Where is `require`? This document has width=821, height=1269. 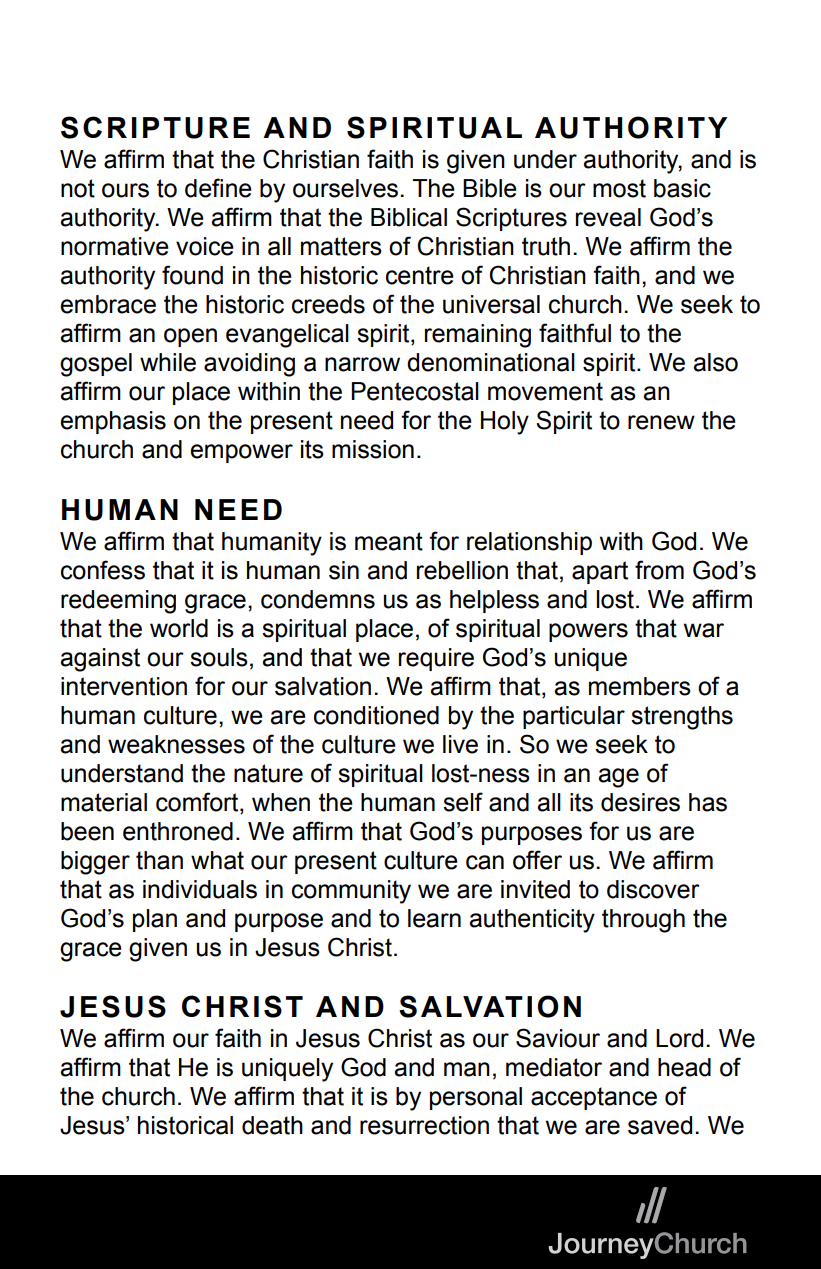
require is located at coordinates (436, 659).
